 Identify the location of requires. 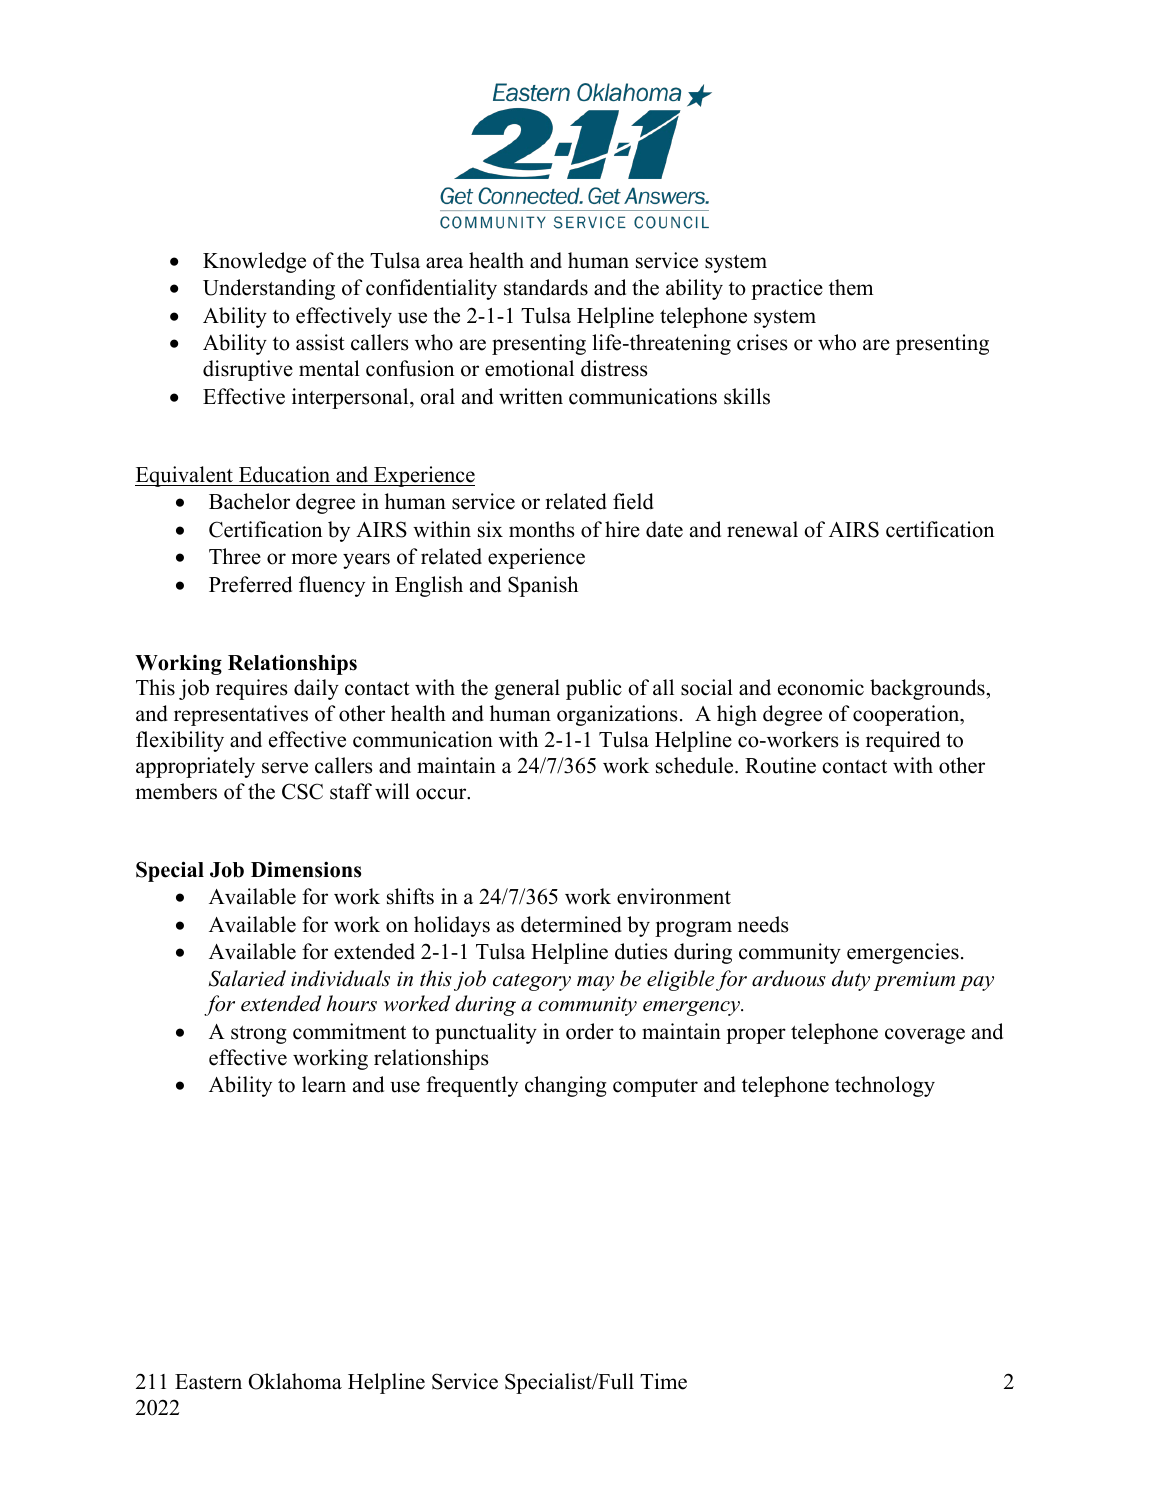
(252, 689).
